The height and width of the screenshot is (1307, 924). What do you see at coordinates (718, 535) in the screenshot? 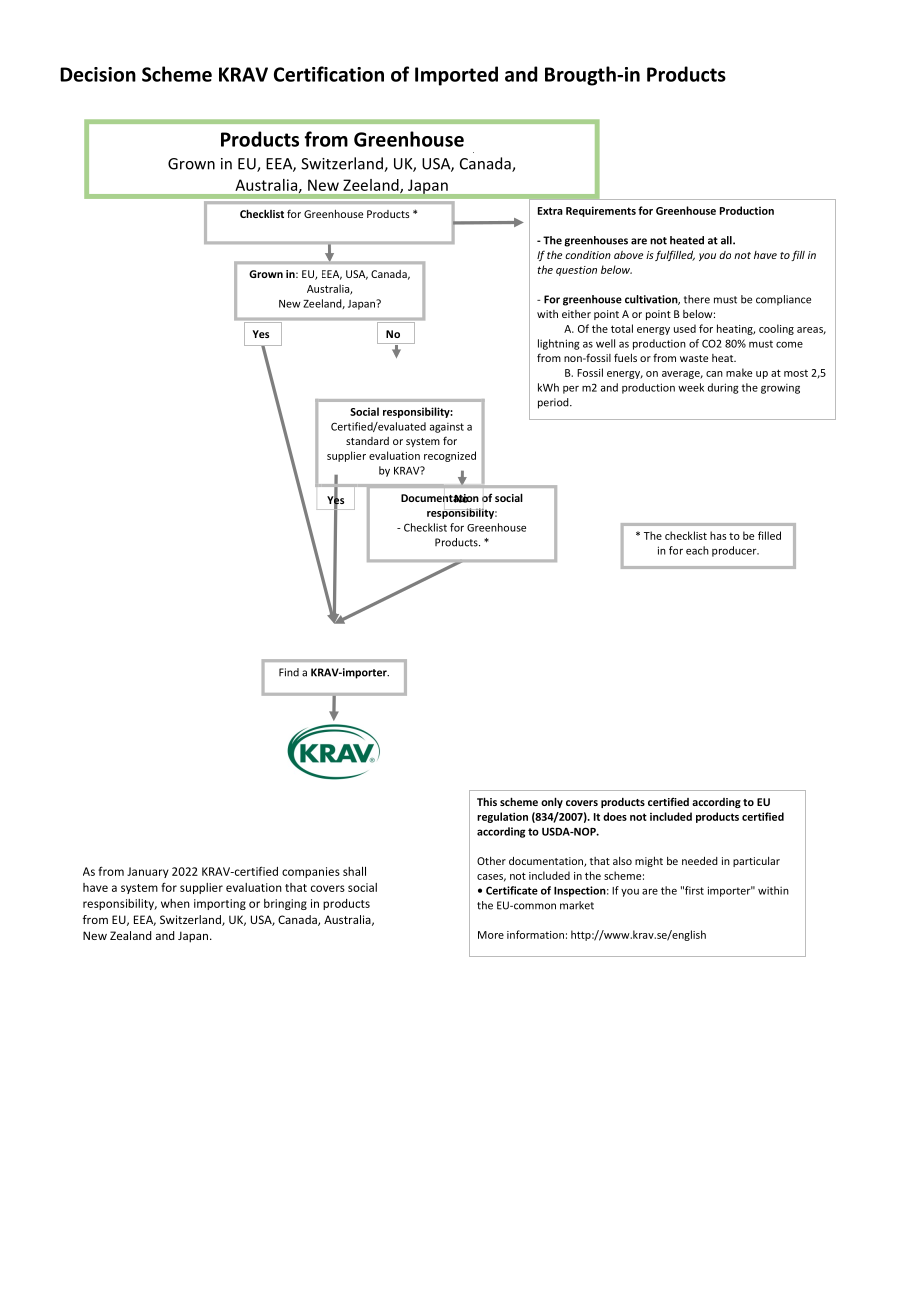
I see `has` at bounding box center [718, 535].
